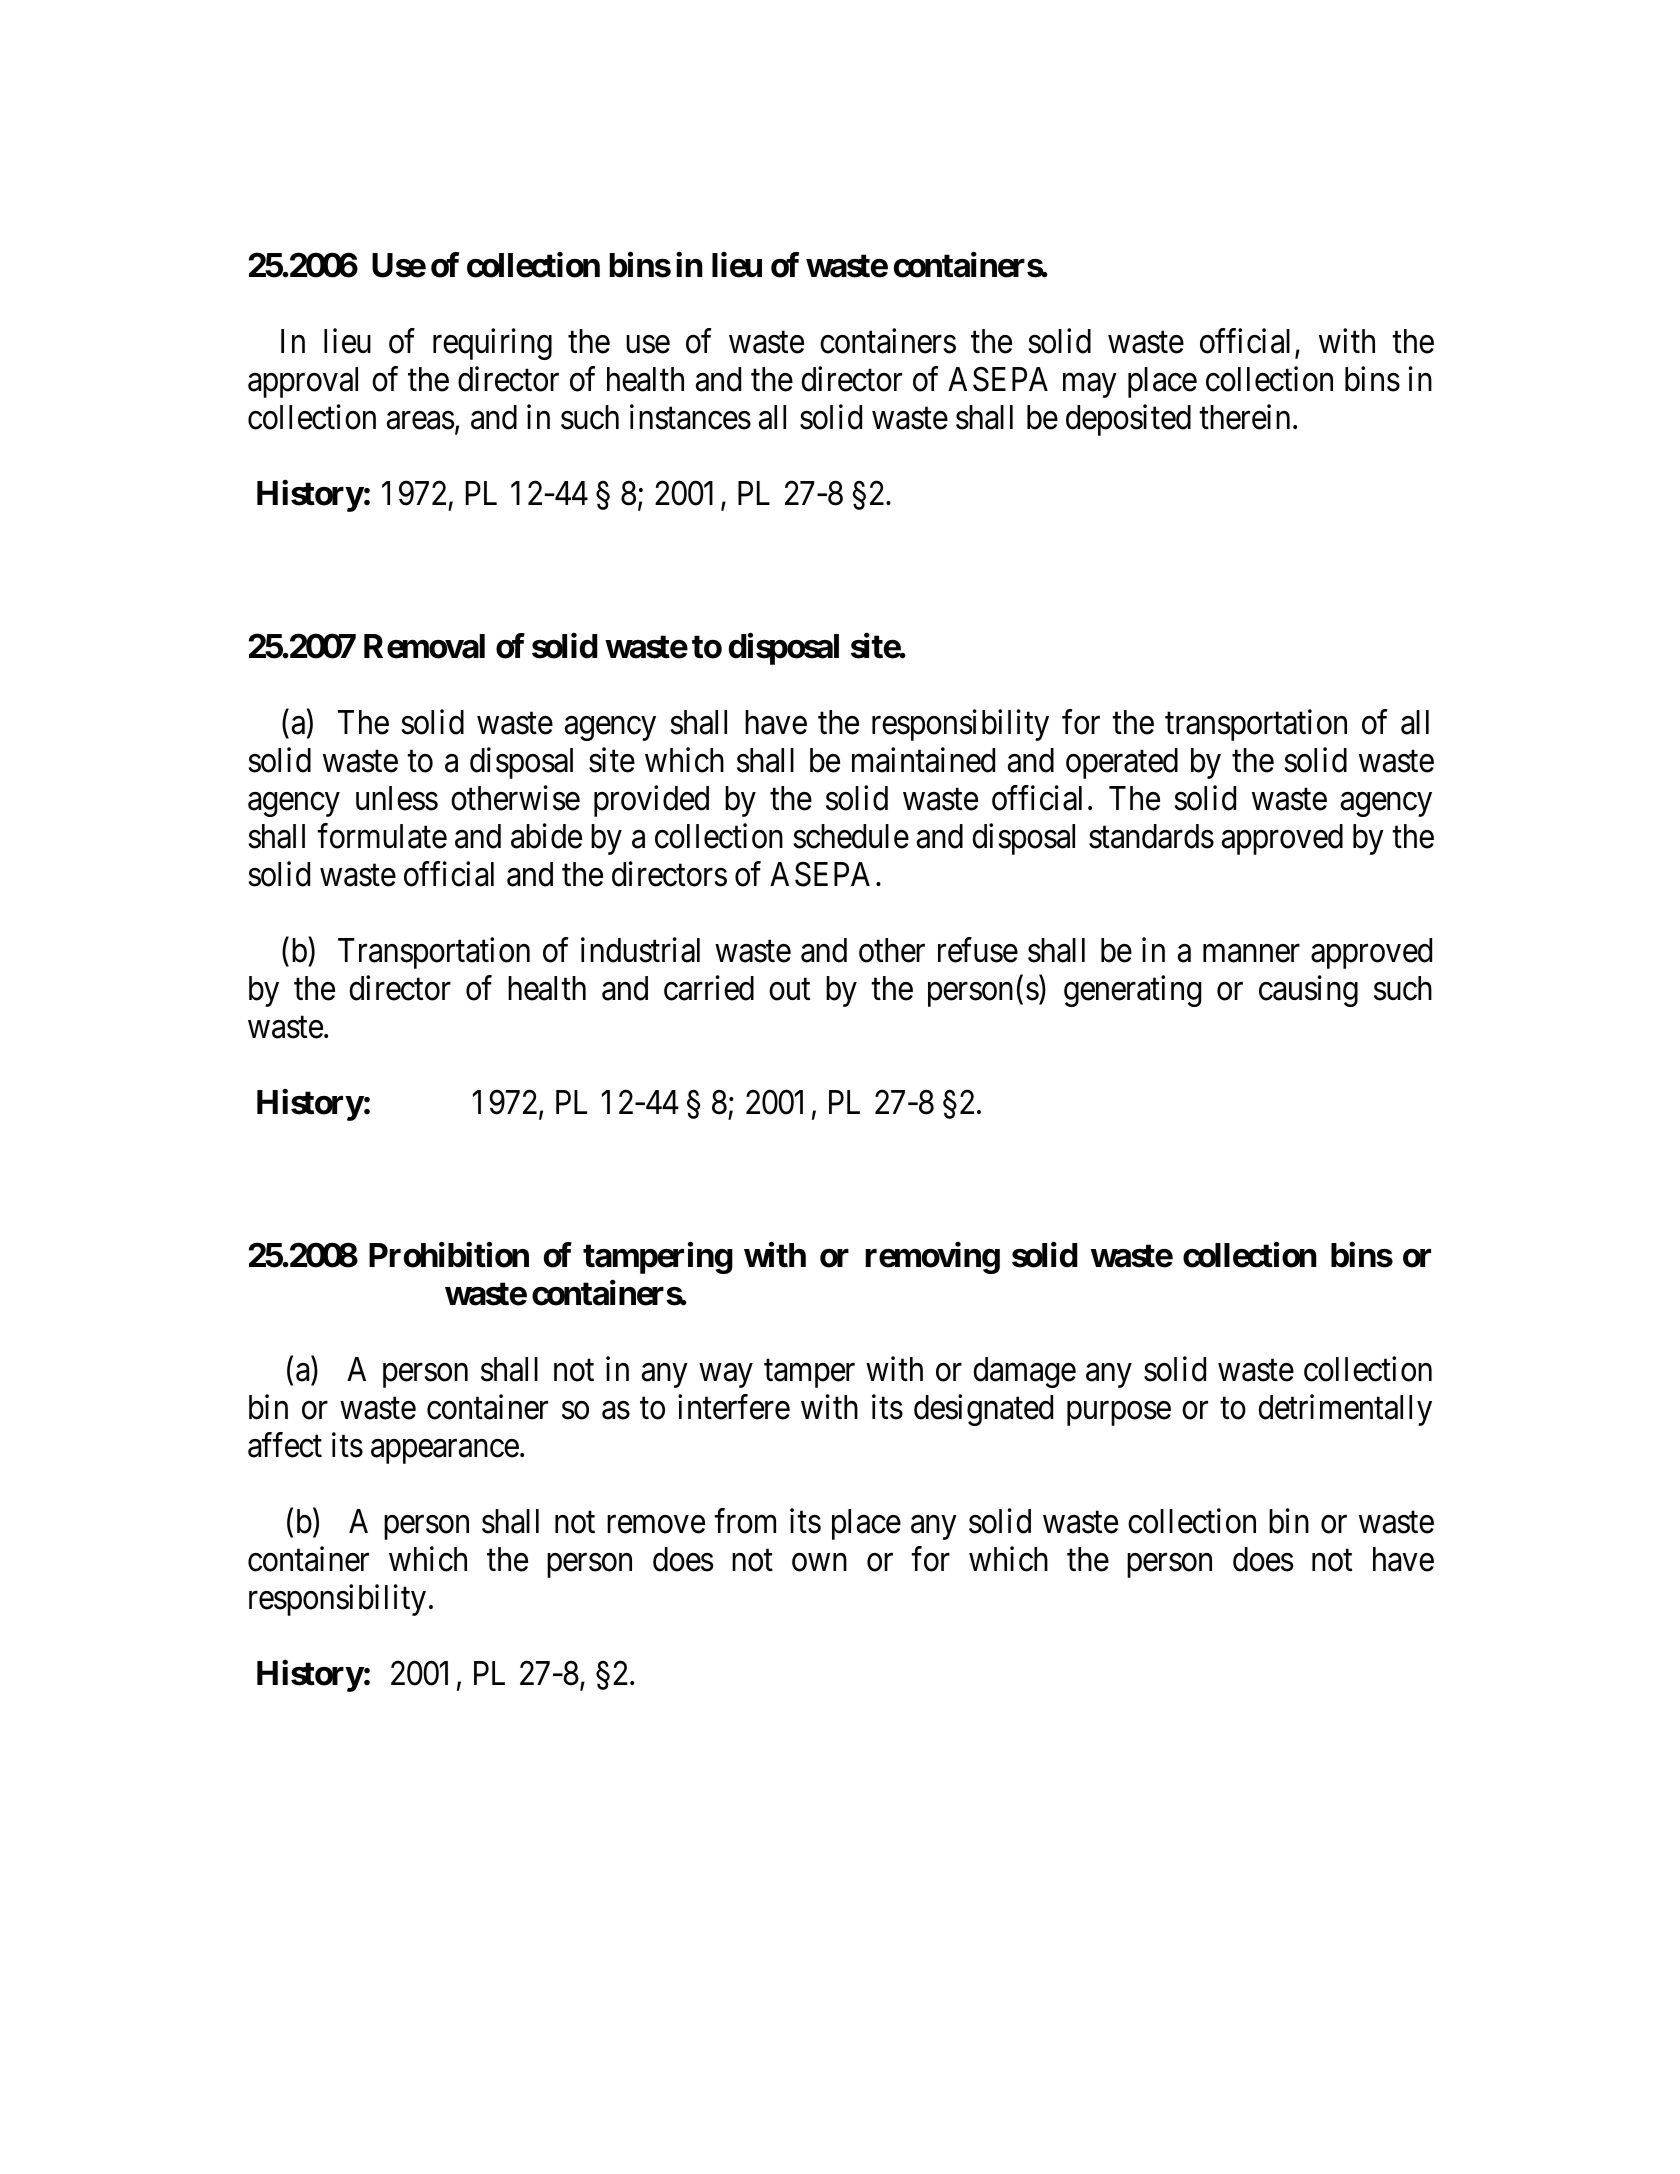 The image size is (1680, 2174). I want to click on therein, so click(1244, 417).
